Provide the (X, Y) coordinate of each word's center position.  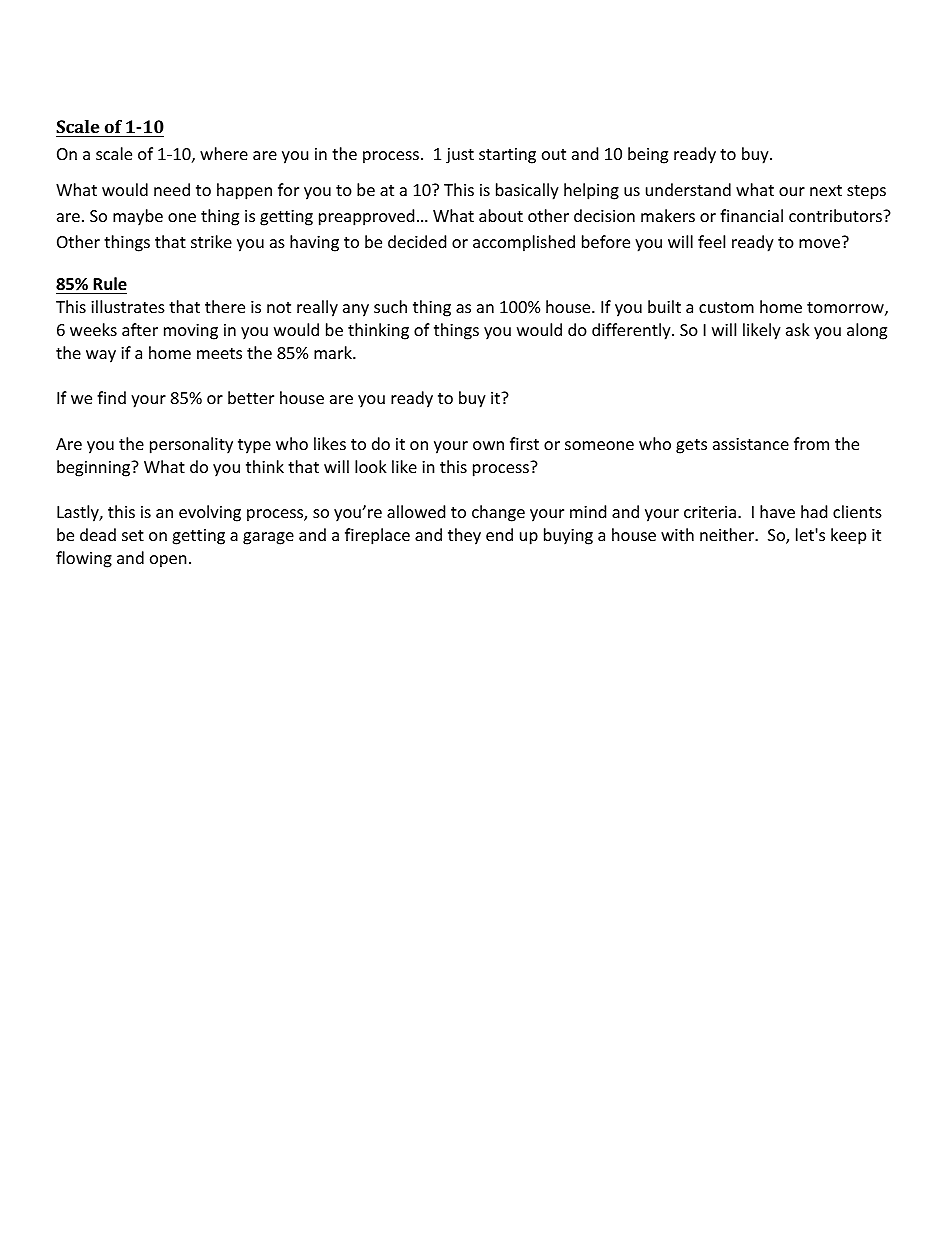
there (225, 306)
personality (191, 445)
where (224, 153)
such (390, 306)
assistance (751, 444)
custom (726, 307)
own (488, 445)
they (464, 536)
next (826, 190)
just (460, 156)
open (168, 561)
